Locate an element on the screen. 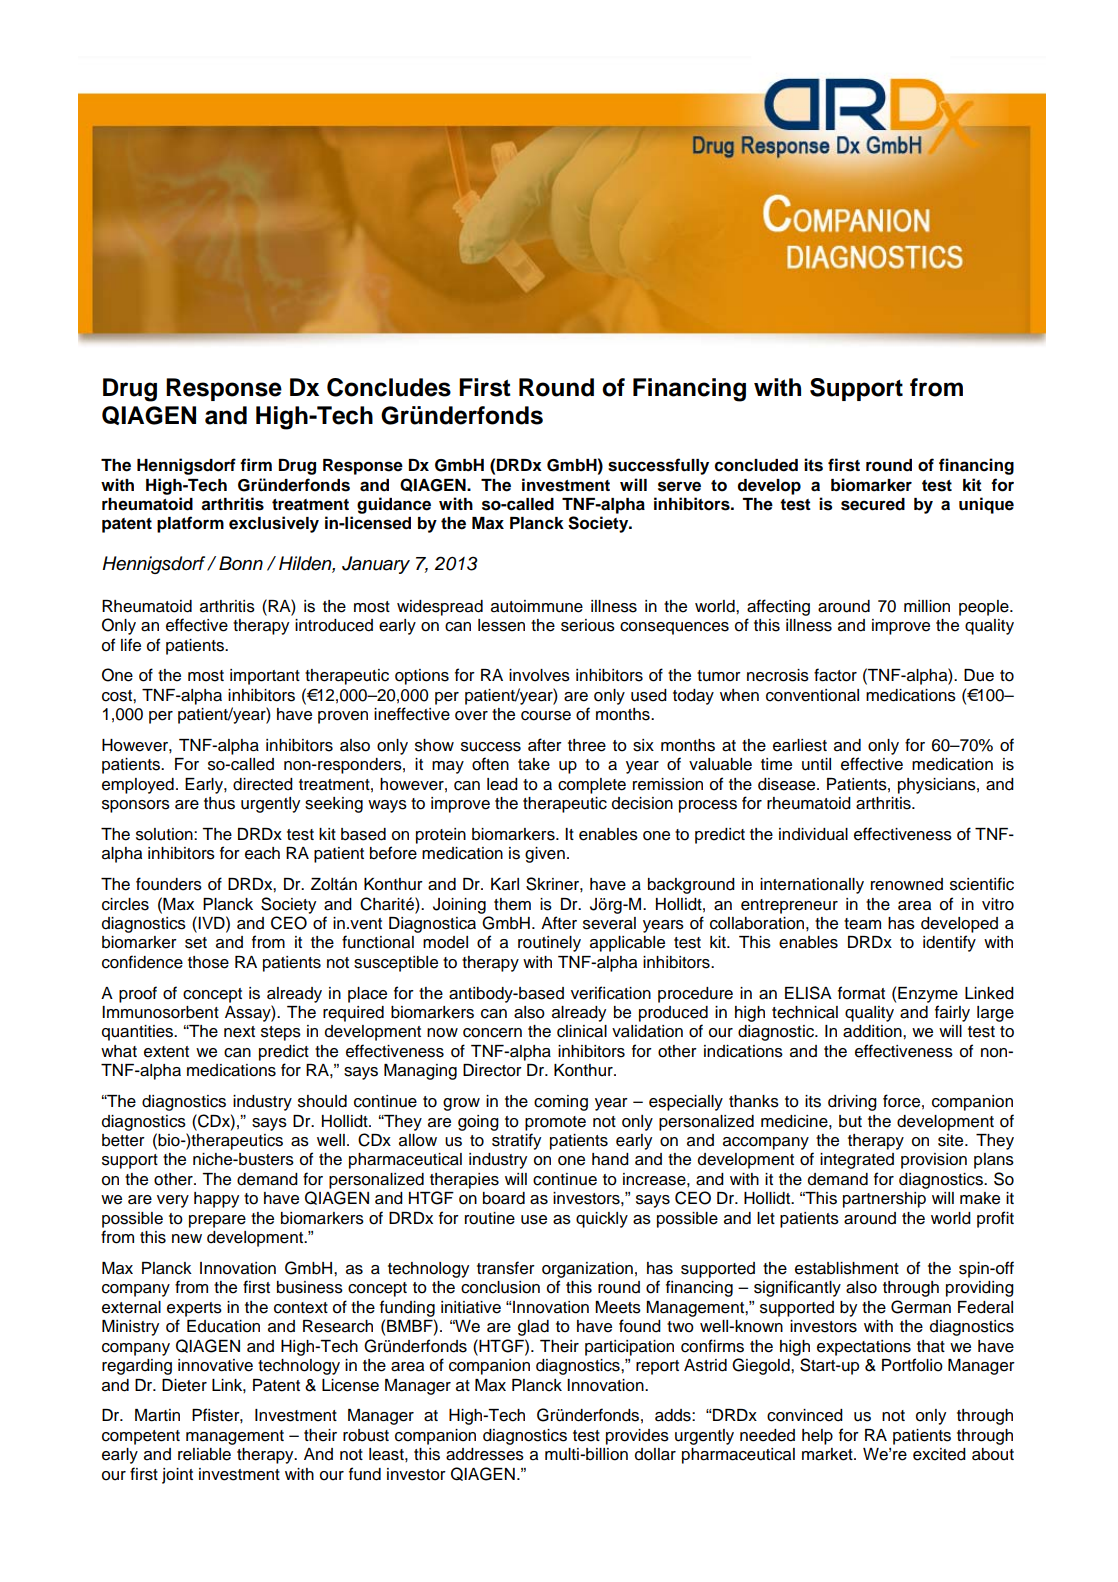 The height and width of the screenshot is (1582, 1118). serve is located at coordinates (679, 486).
